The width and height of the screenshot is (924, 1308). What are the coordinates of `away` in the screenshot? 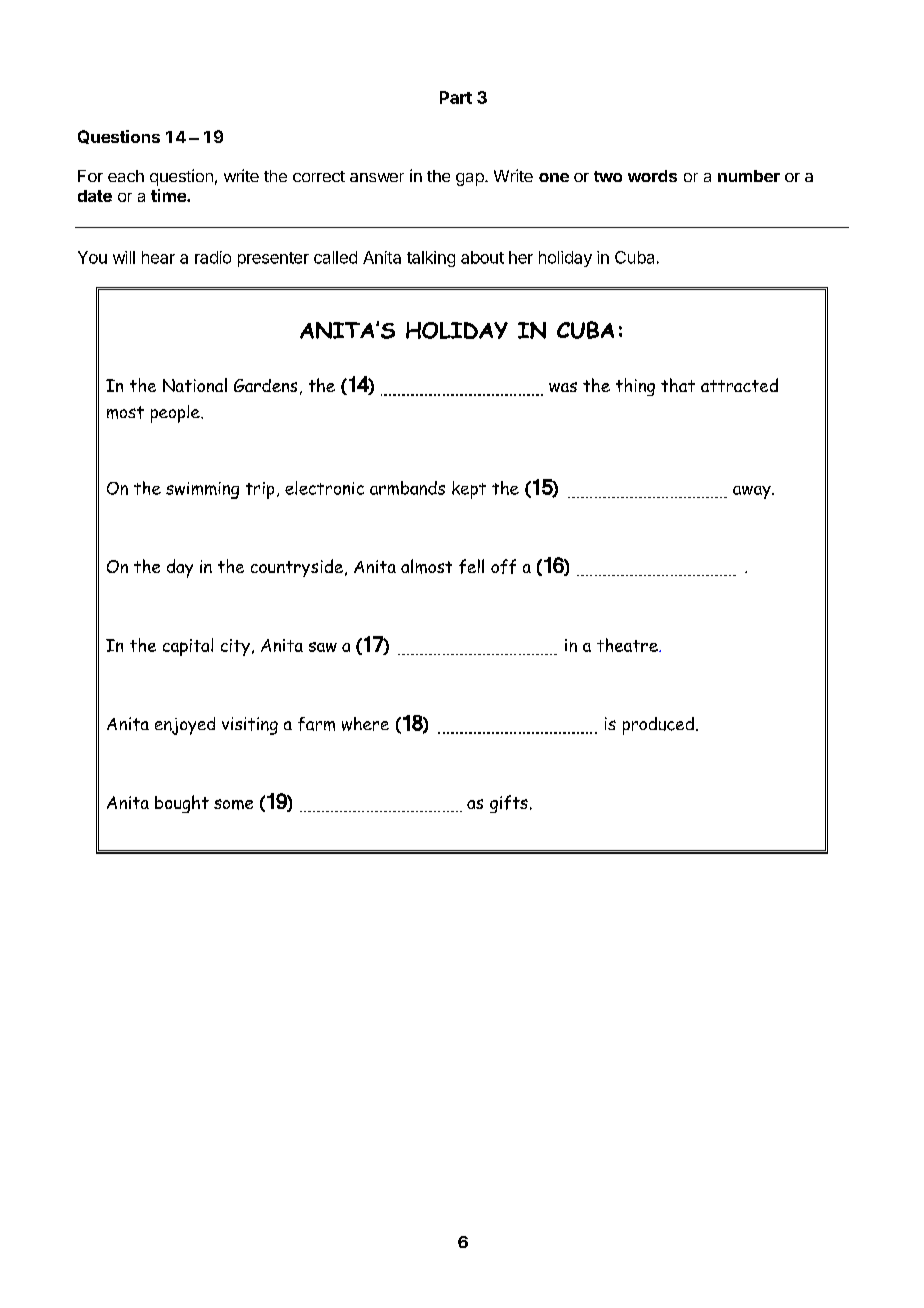 It's located at (753, 492).
